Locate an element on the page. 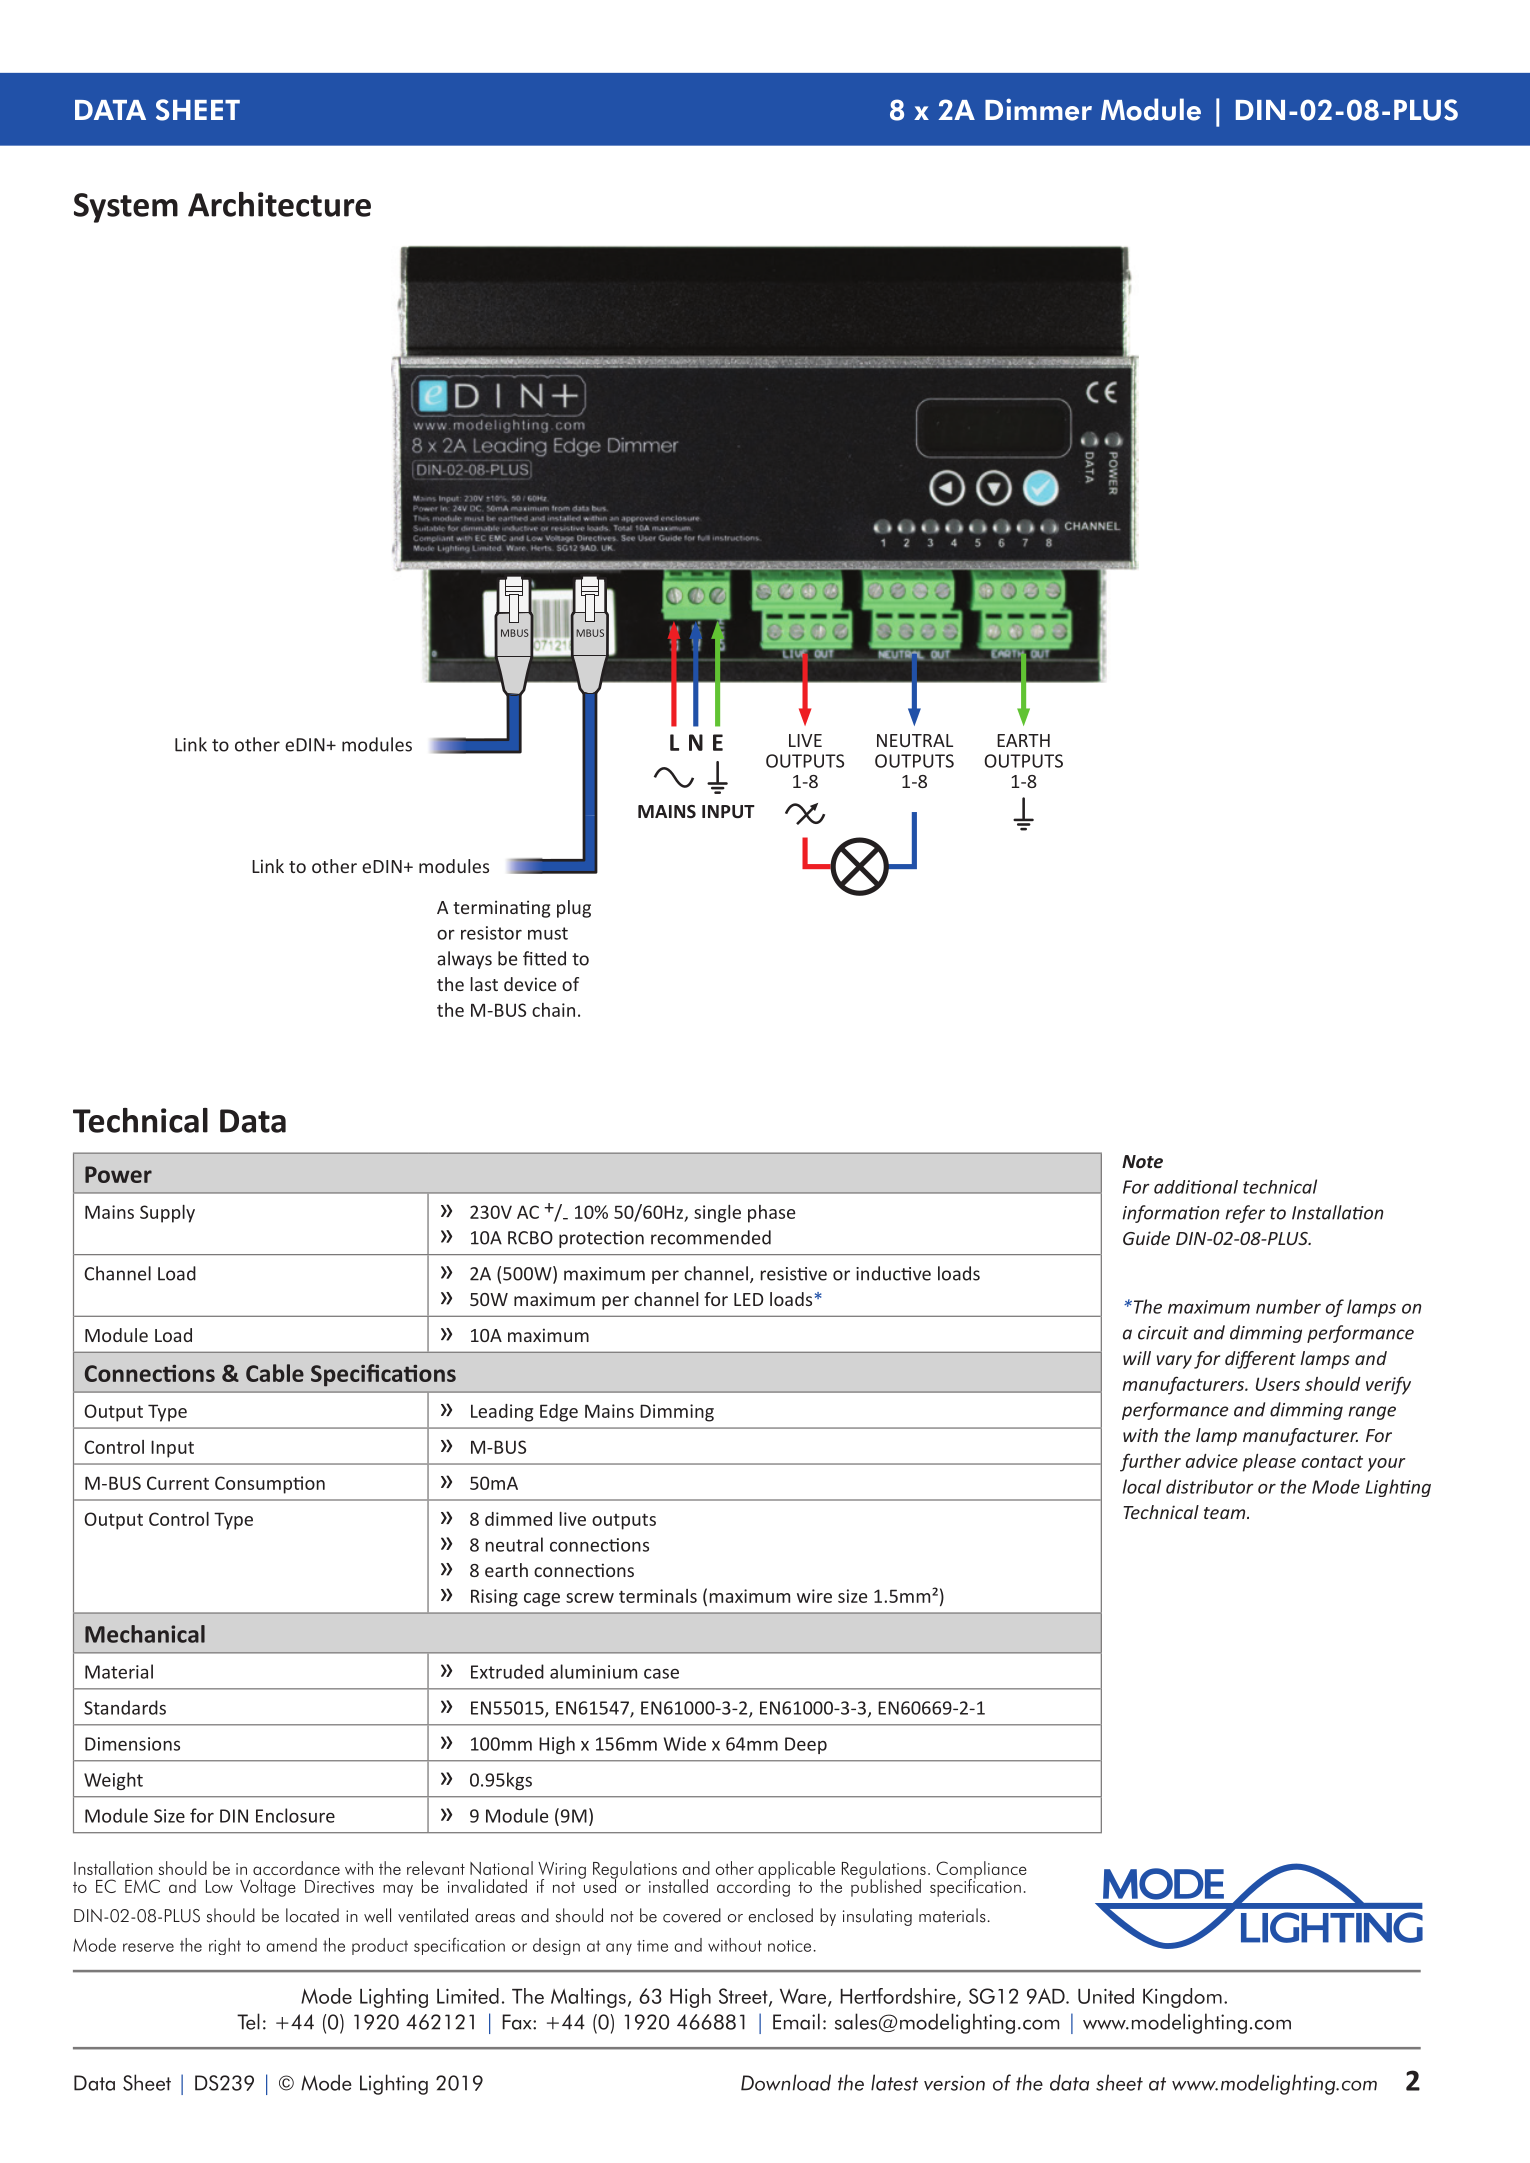 Image resolution: width=1530 pixels, height=2163 pixels. Dimmer is located at coordinates (1038, 109).
